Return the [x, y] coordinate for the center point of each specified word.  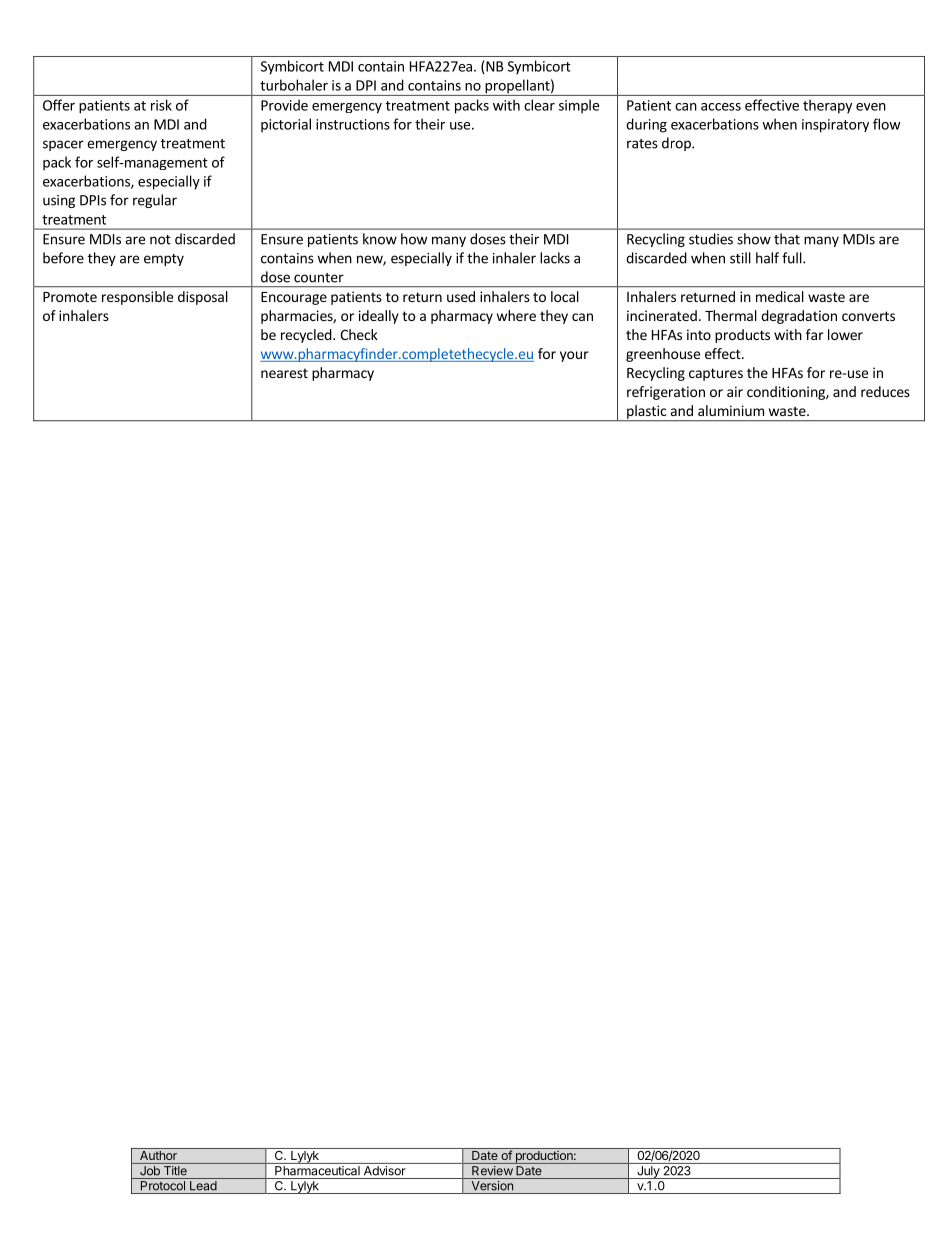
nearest [284, 373]
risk [161, 105]
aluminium [731, 410]
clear [539, 105]
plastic [647, 413]
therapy [827, 106]
